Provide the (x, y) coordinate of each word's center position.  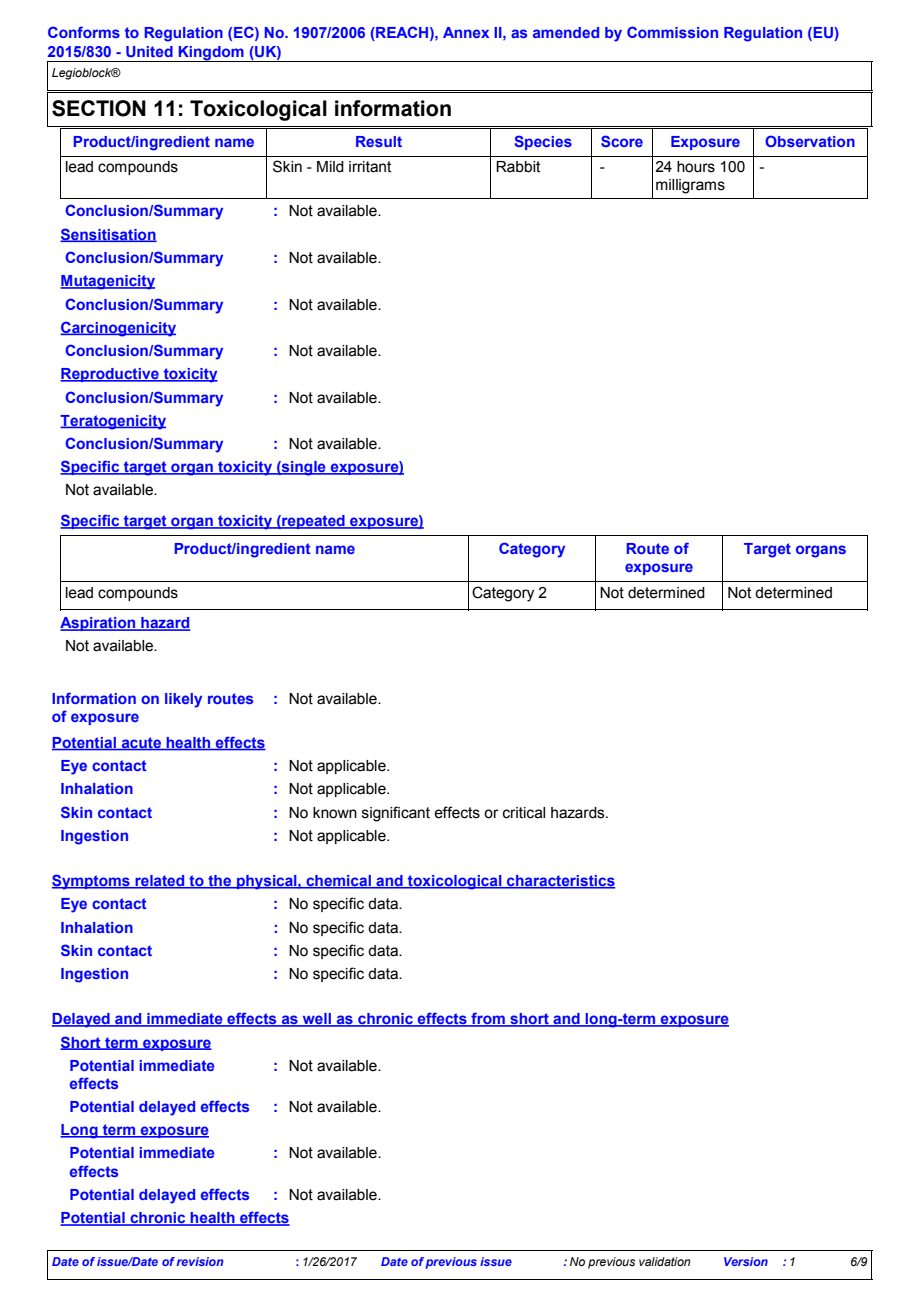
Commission (672, 32)
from (488, 1019)
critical (524, 813)
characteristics (560, 882)
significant (396, 814)
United (149, 51)
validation (665, 1261)
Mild (330, 167)
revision (200, 1261)
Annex (466, 32)
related (160, 882)
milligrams (690, 186)
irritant (370, 167)
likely (183, 700)
